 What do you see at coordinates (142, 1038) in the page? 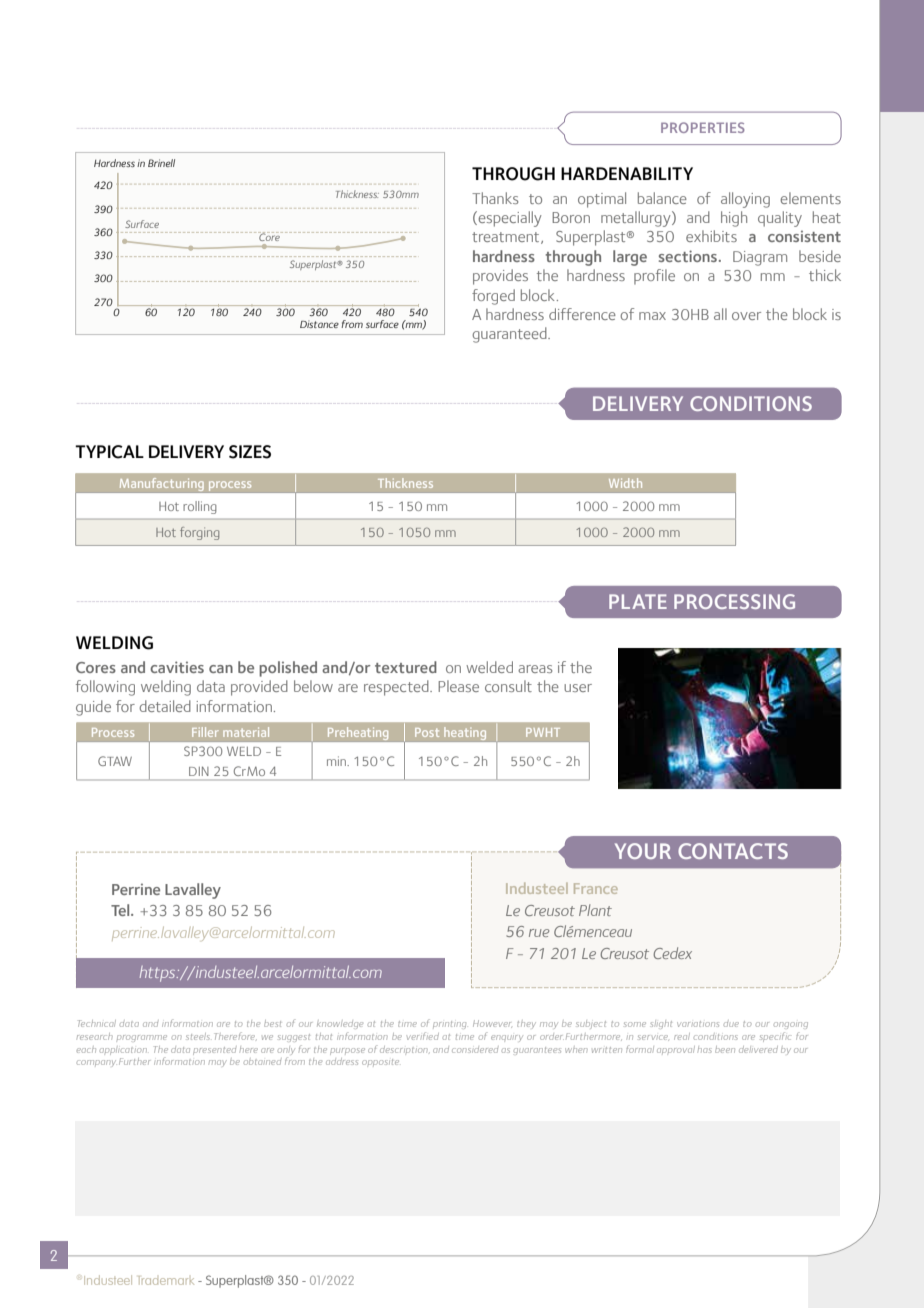
I see `programme` at bounding box center [142, 1038].
